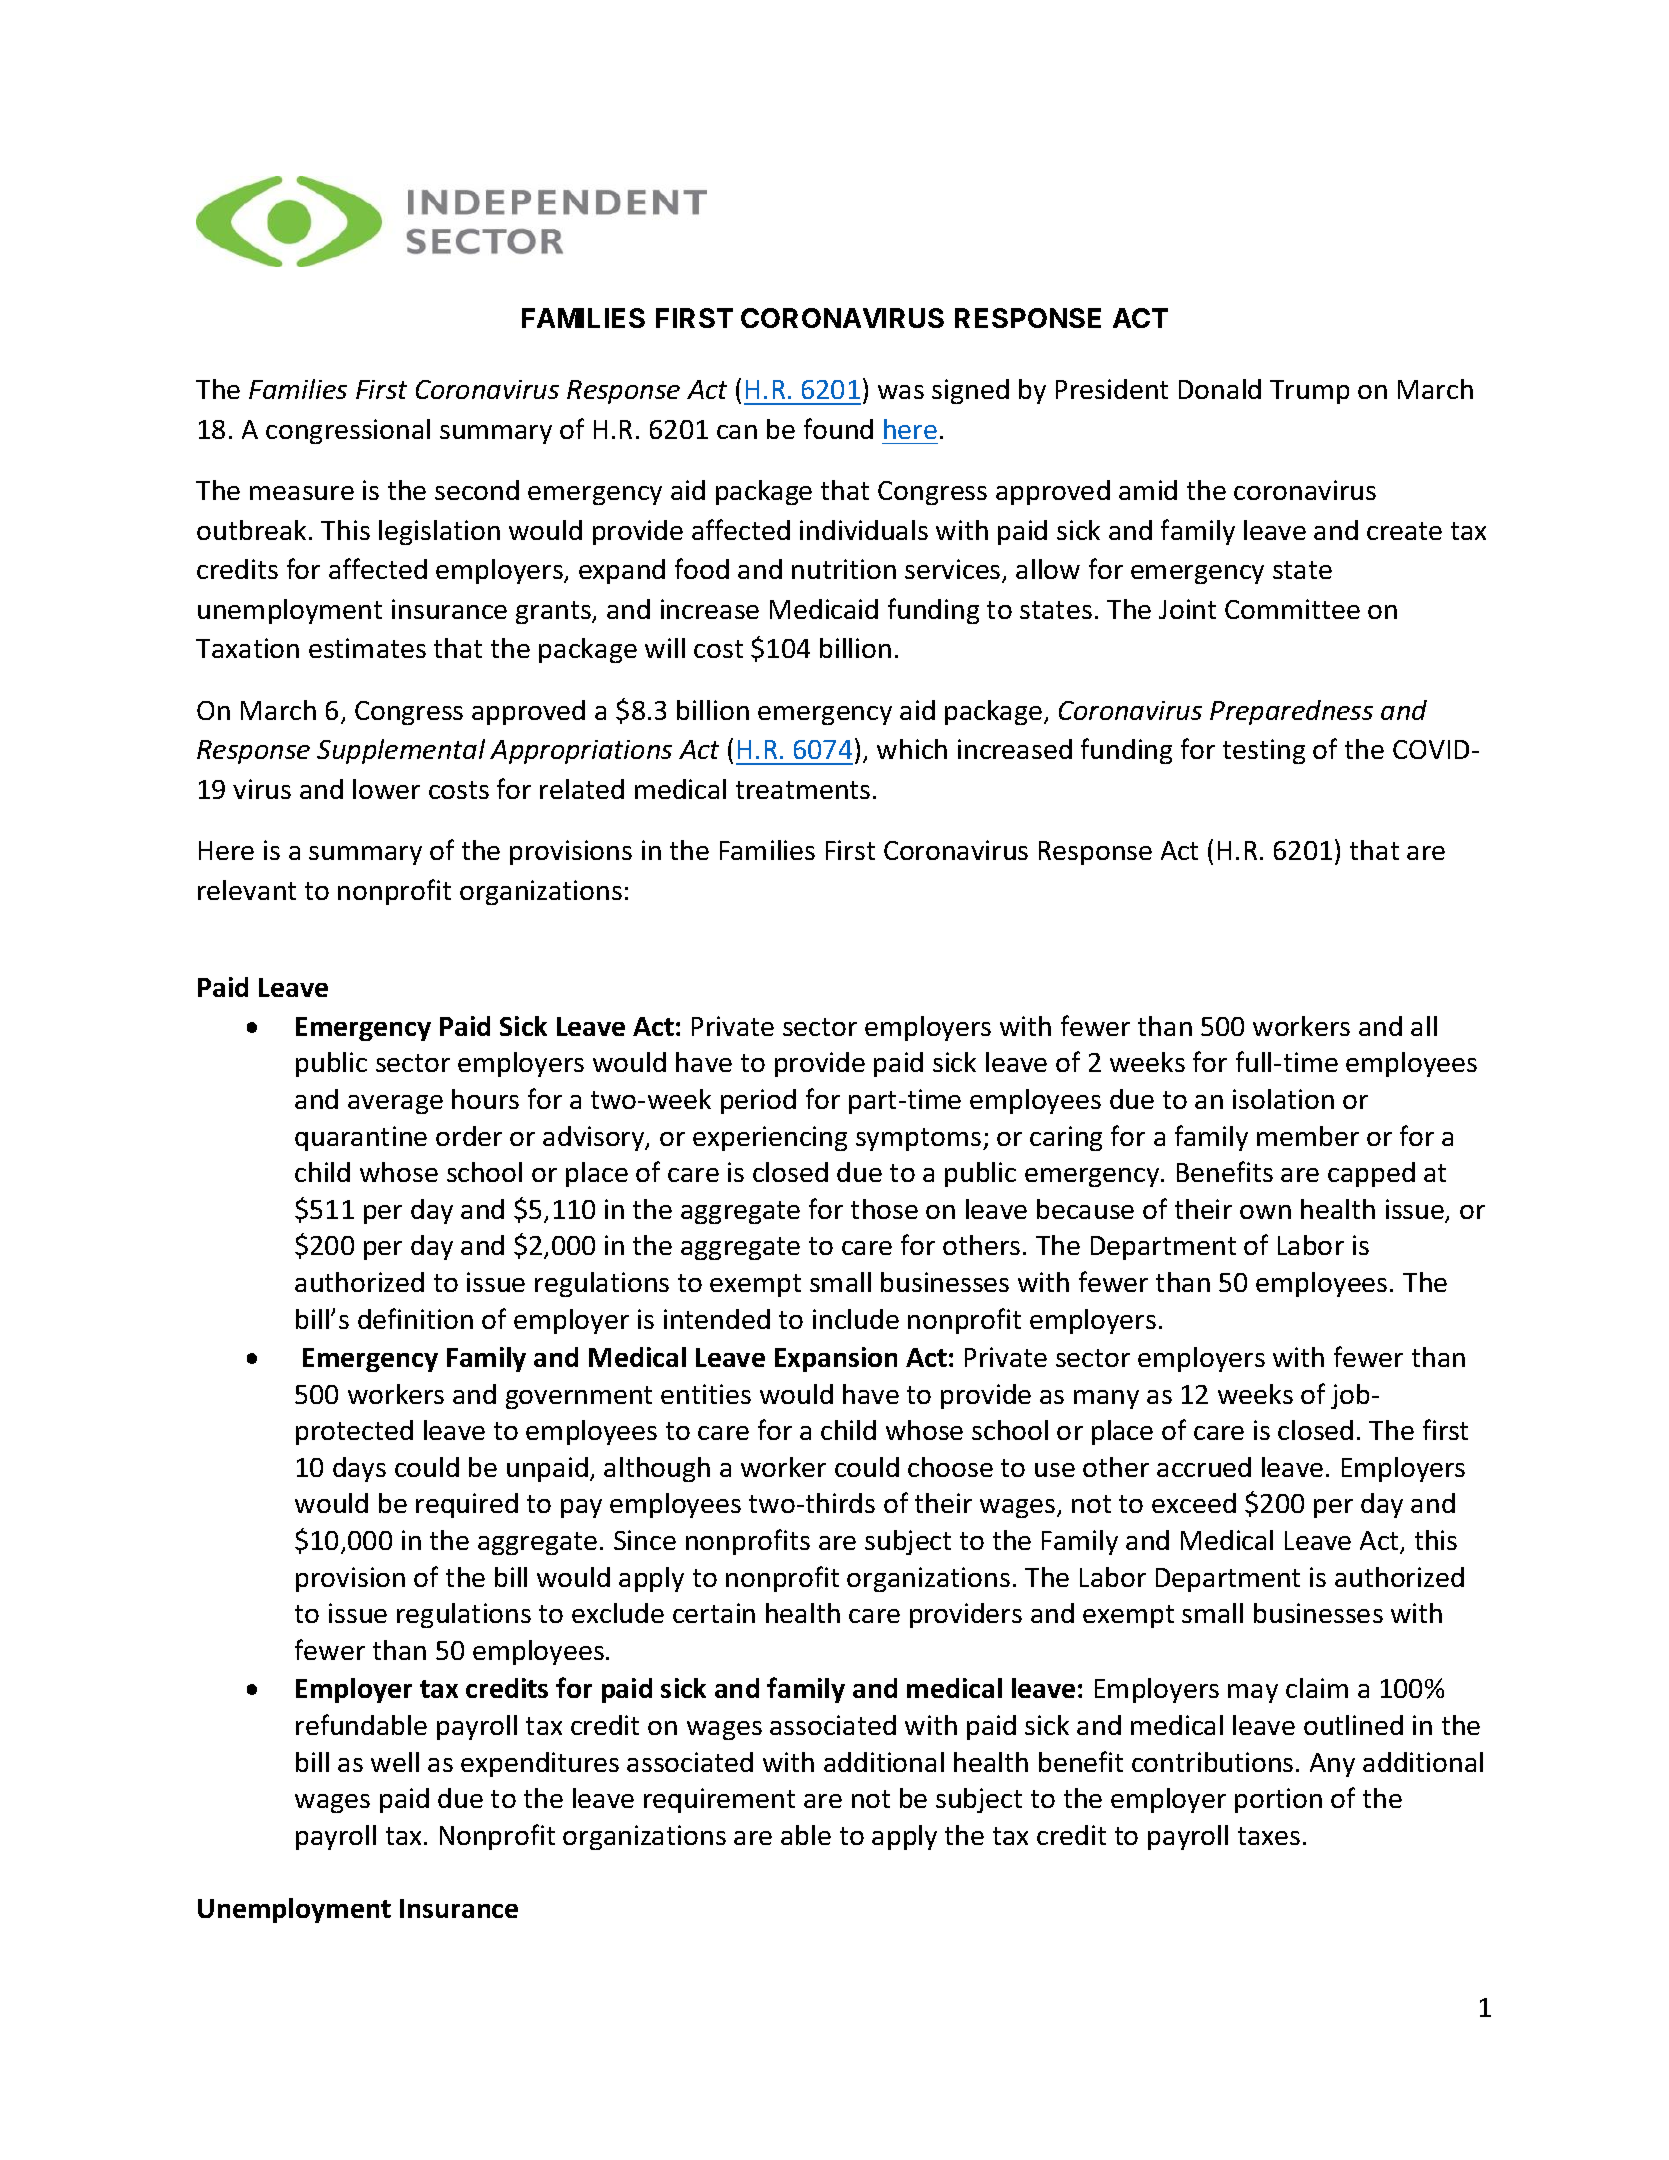  Describe the element at coordinates (302, 493) in the screenshot. I see `measure` at that location.
